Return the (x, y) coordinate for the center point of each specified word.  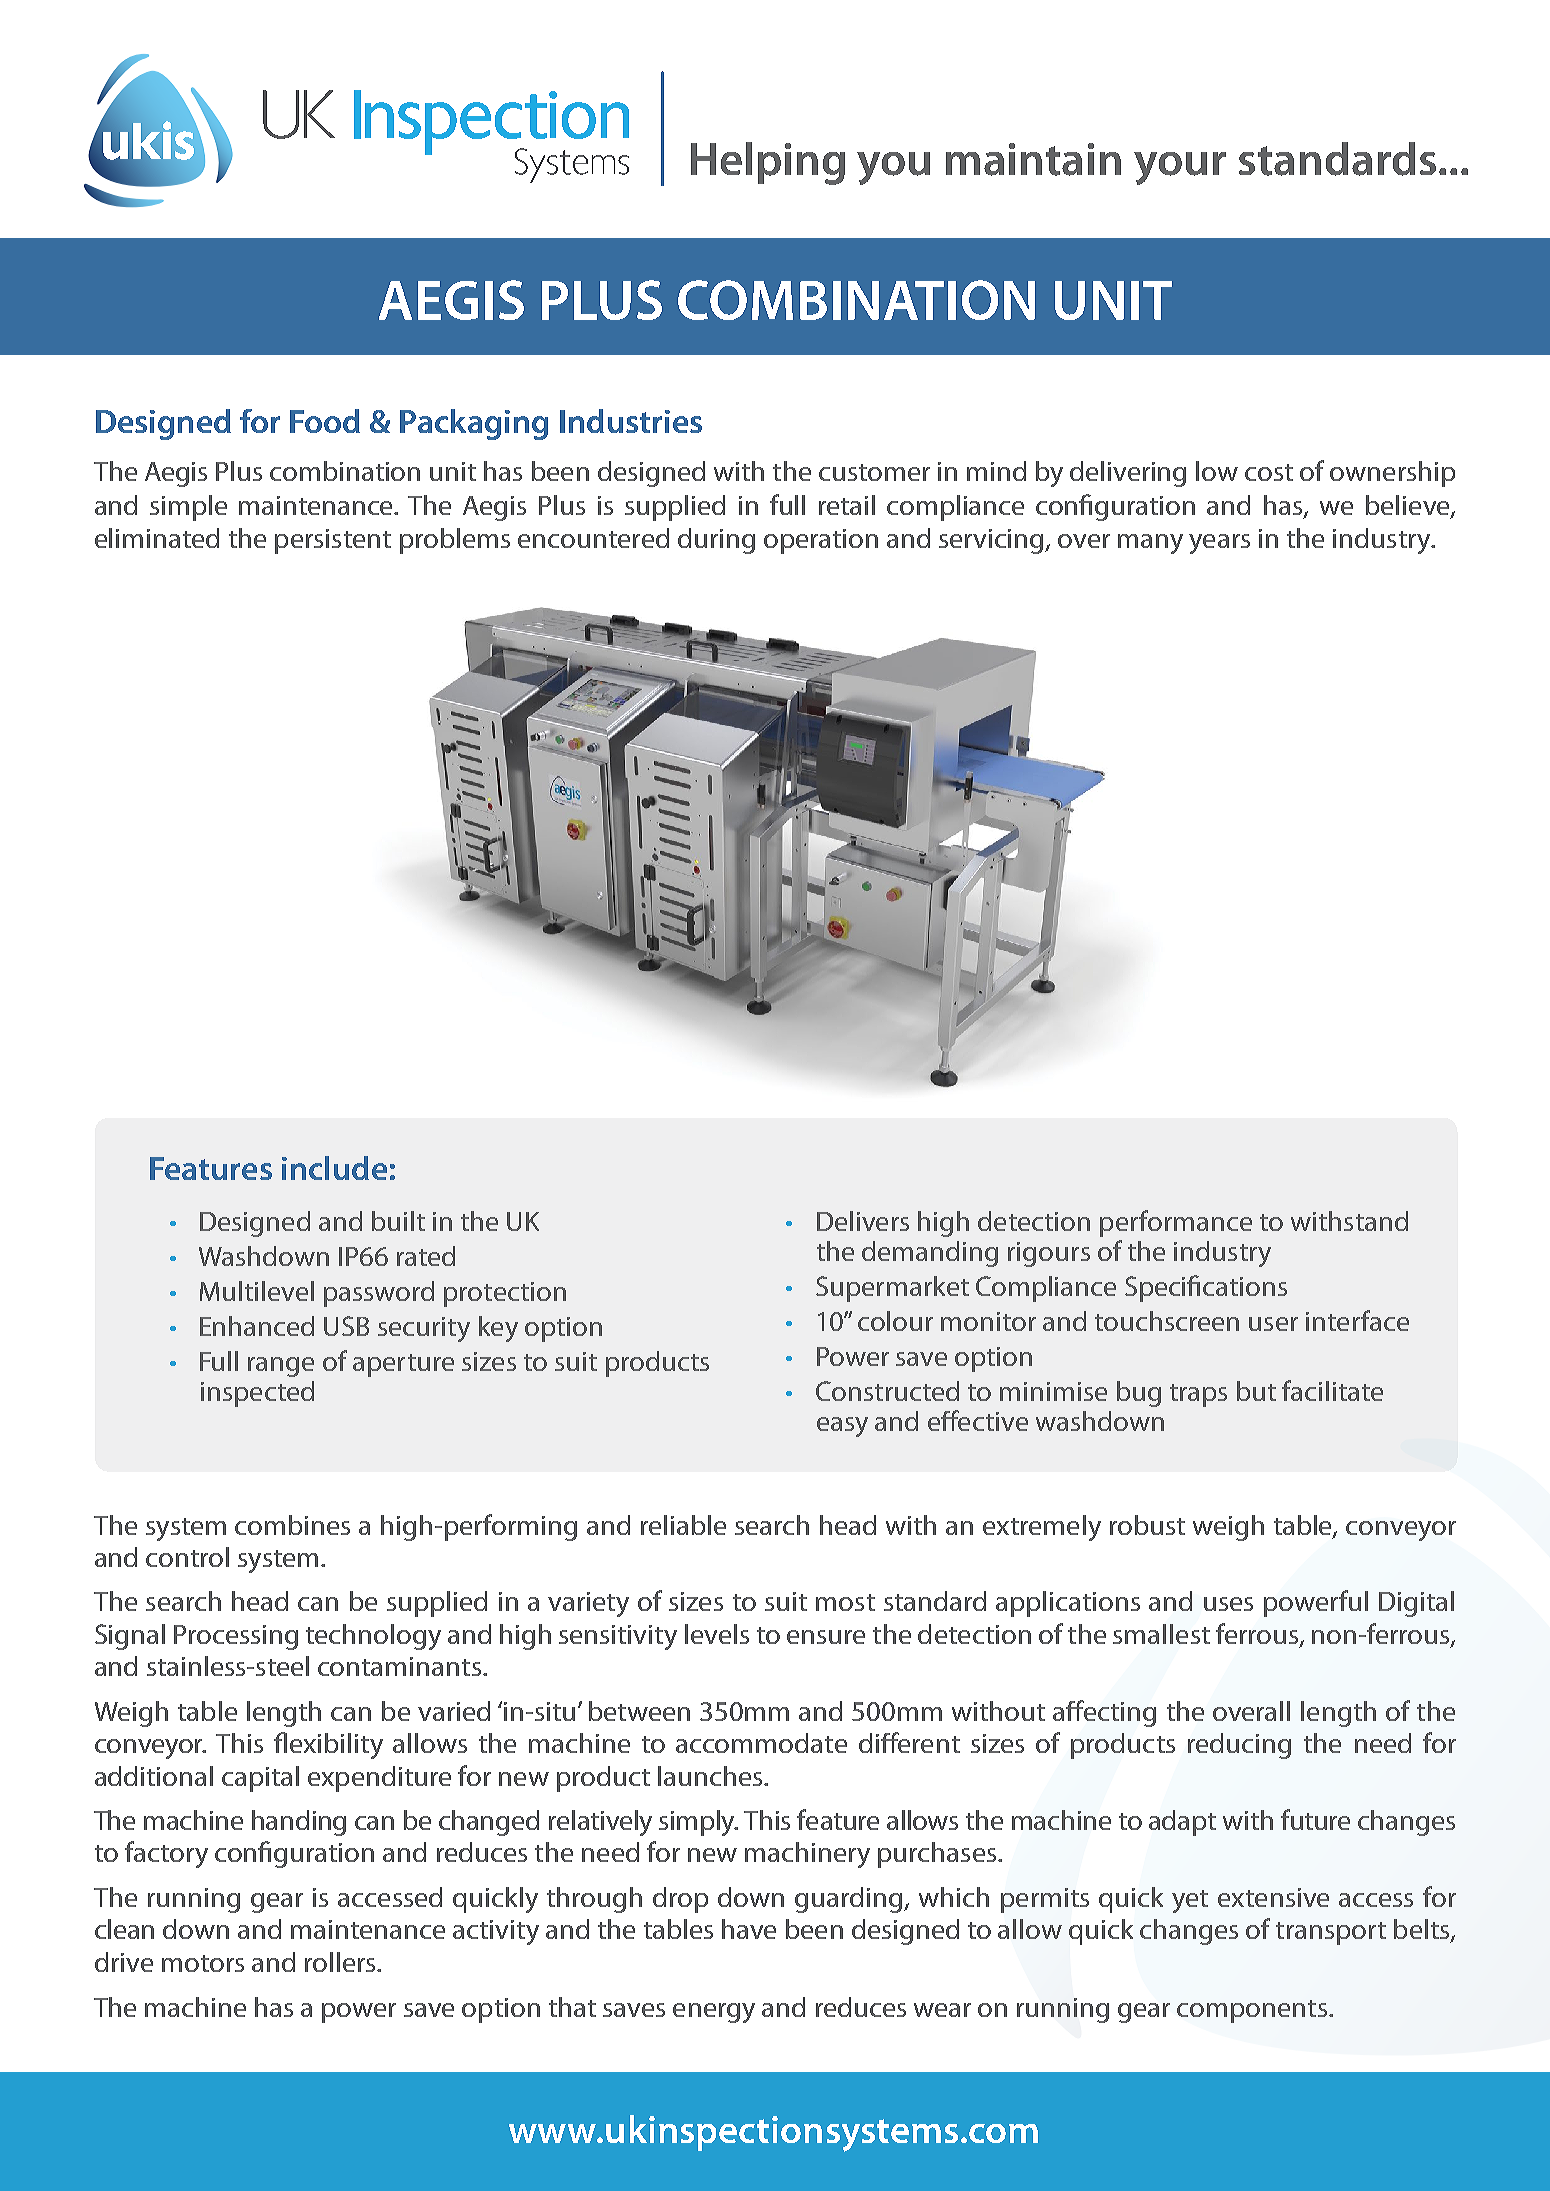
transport (1331, 1933)
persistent (333, 541)
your (1180, 168)
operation (821, 541)
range (281, 1367)
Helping (768, 163)
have (749, 1929)
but (1256, 1391)
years (1219, 544)
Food (325, 421)
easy (842, 1427)
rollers (341, 1962)
